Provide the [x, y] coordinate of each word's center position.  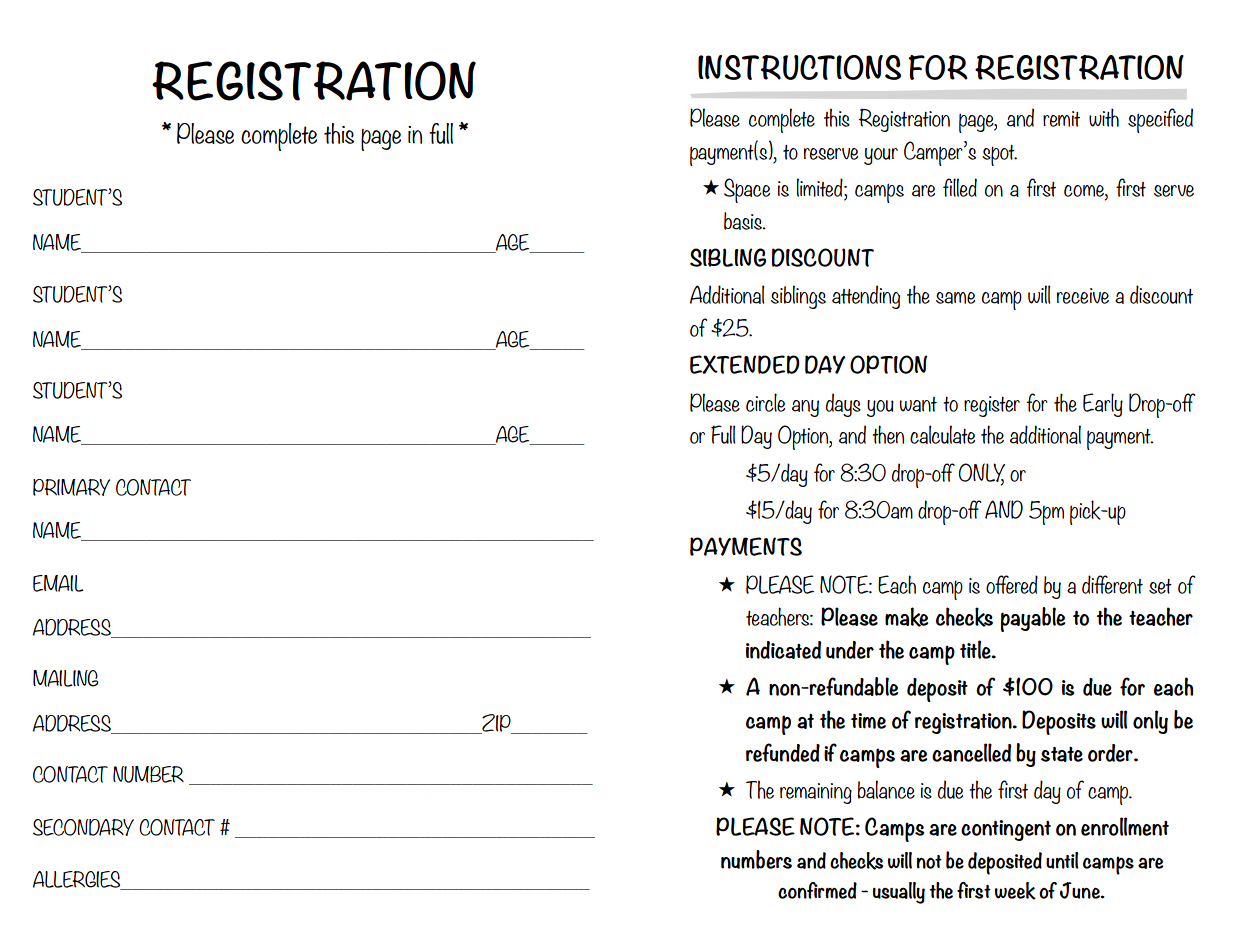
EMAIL [58, 583]
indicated [783, 650]
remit [1061, 119]
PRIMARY [71, 487]
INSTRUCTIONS [799, 67]
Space [747, 190]
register [992, 406]
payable [1033, 619]
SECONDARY [83, 827]
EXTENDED [745, 364]
